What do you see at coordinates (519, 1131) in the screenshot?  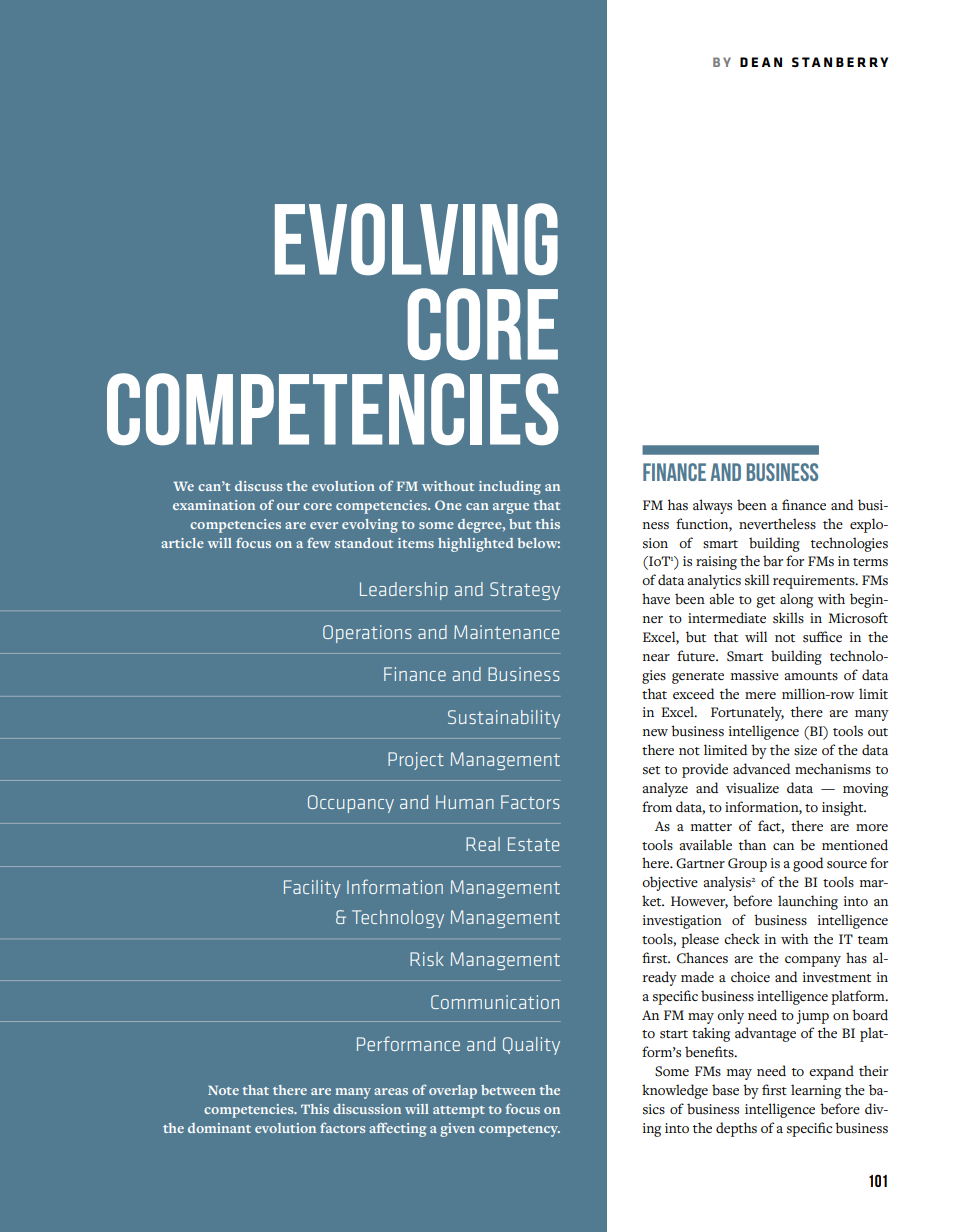 I see `competency` at bounding box center [519, 1131].
